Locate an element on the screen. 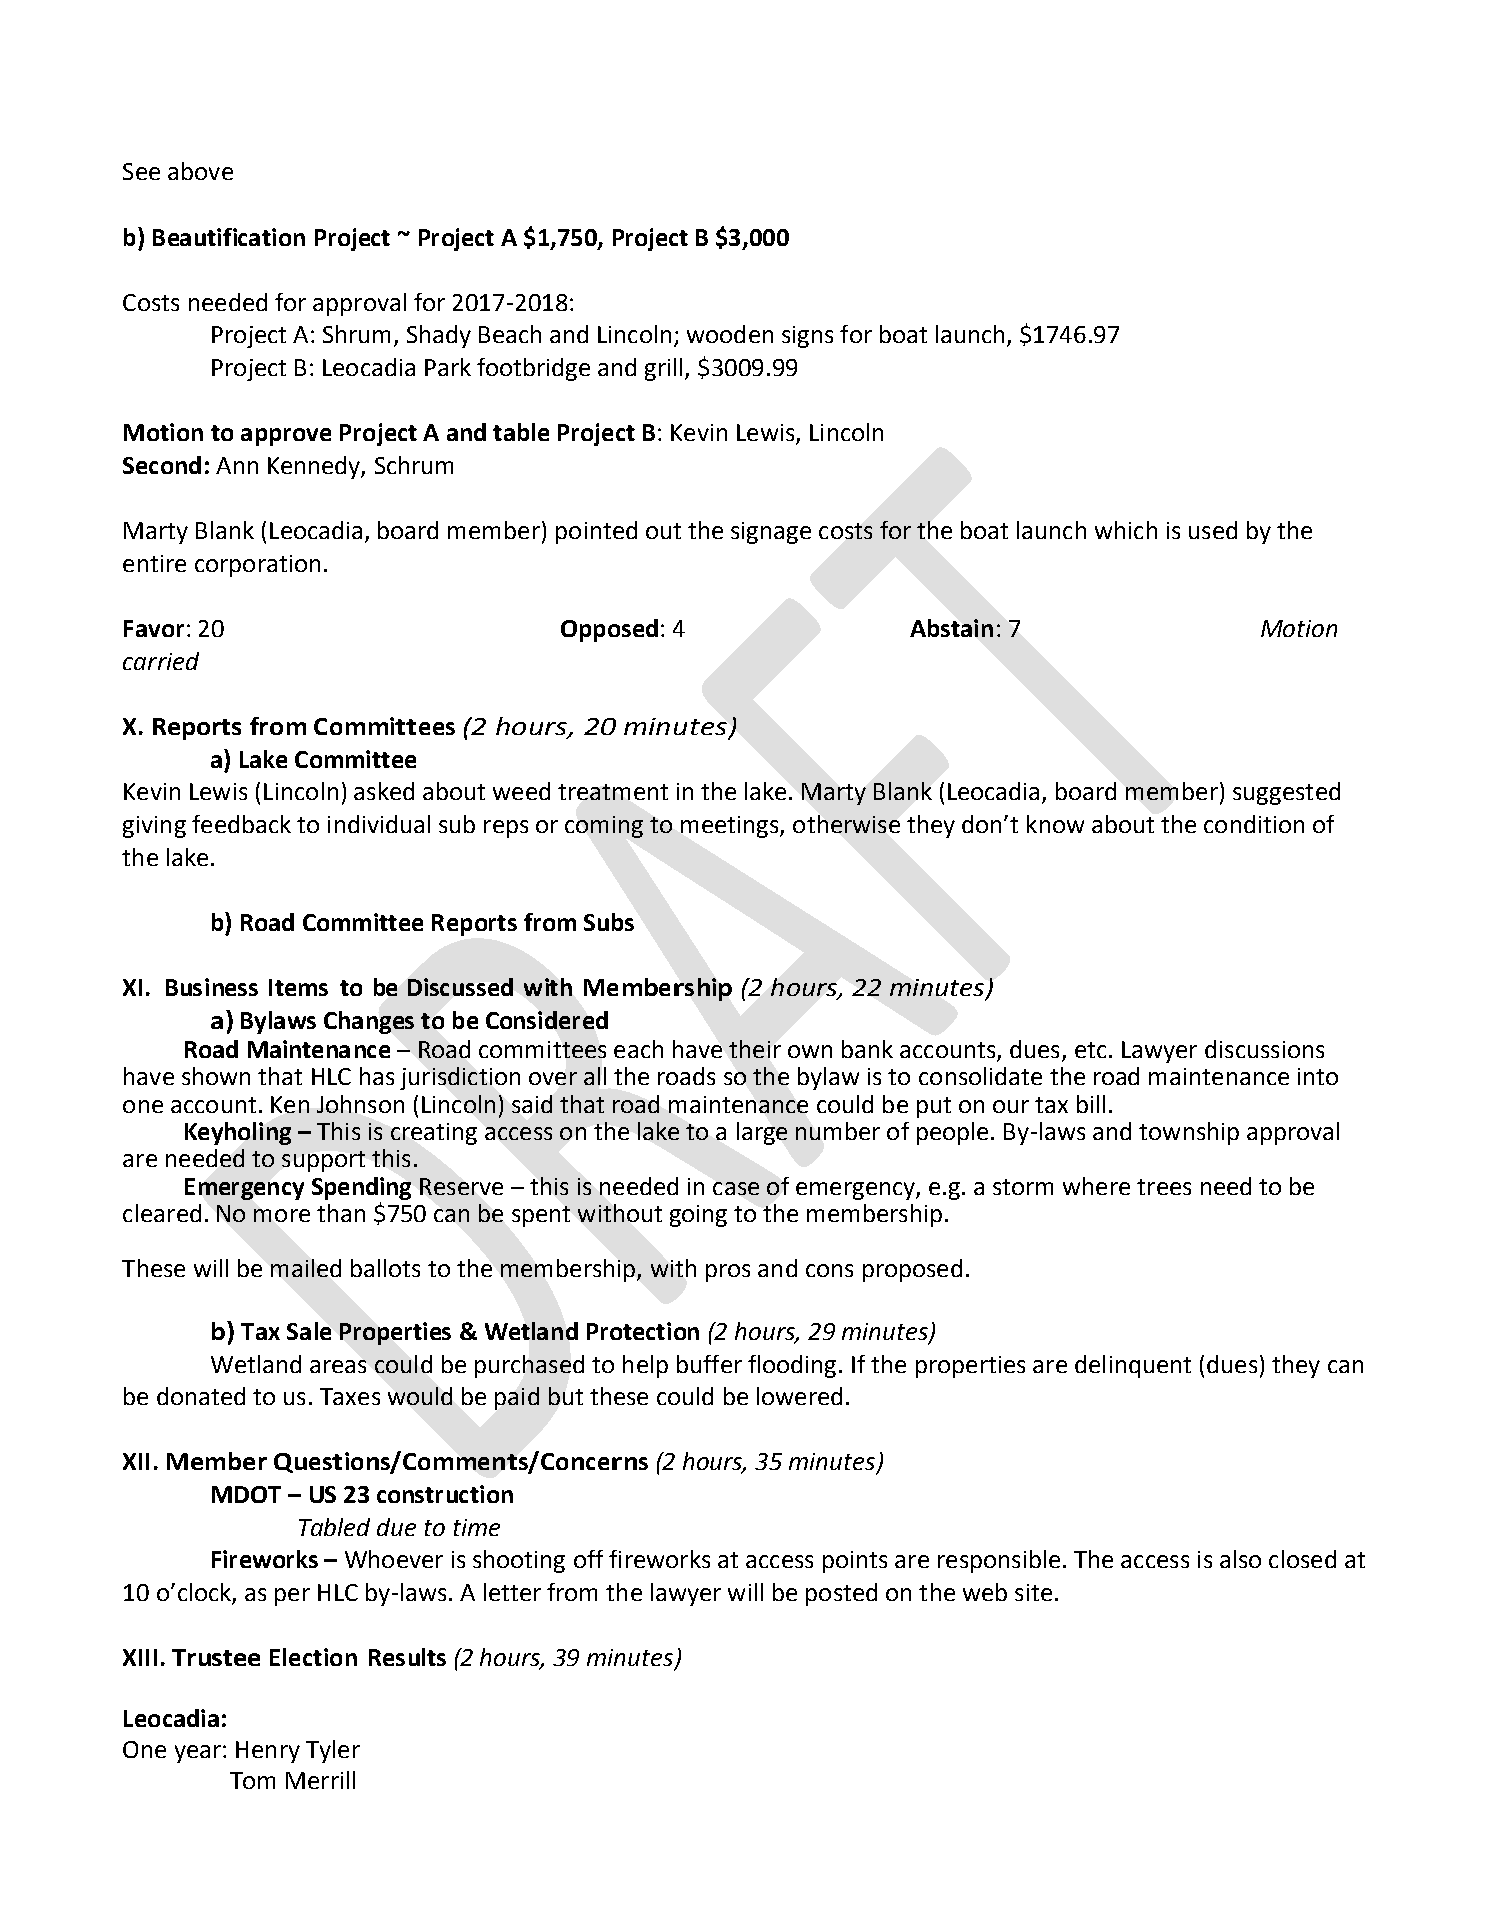 This screenshot has width=1487, height=1924. feedback is located at coordinates (241, 824).
